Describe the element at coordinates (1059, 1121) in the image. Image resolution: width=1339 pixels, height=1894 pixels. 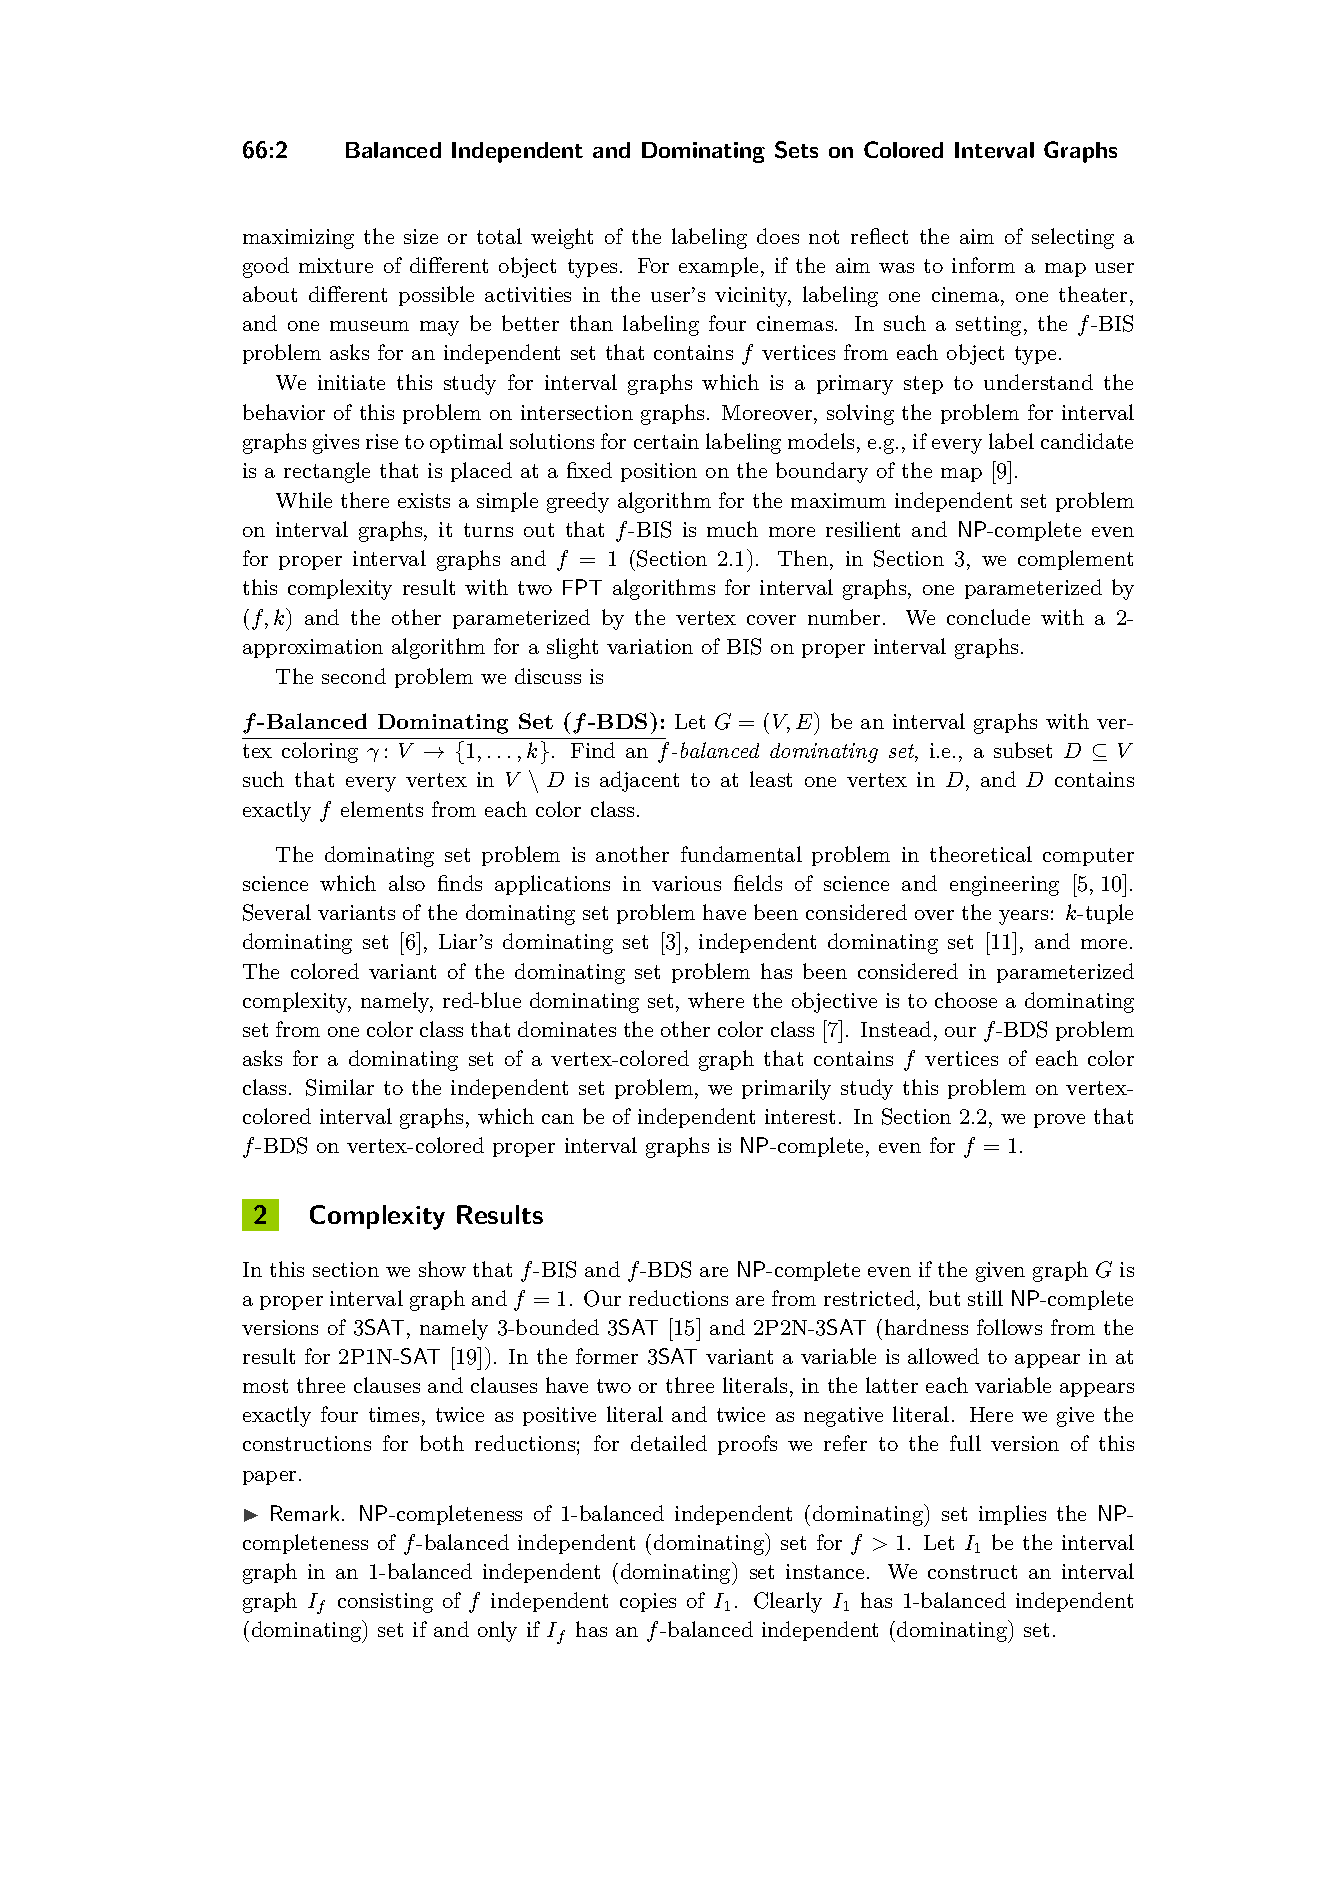
I see `prove` at that location.
